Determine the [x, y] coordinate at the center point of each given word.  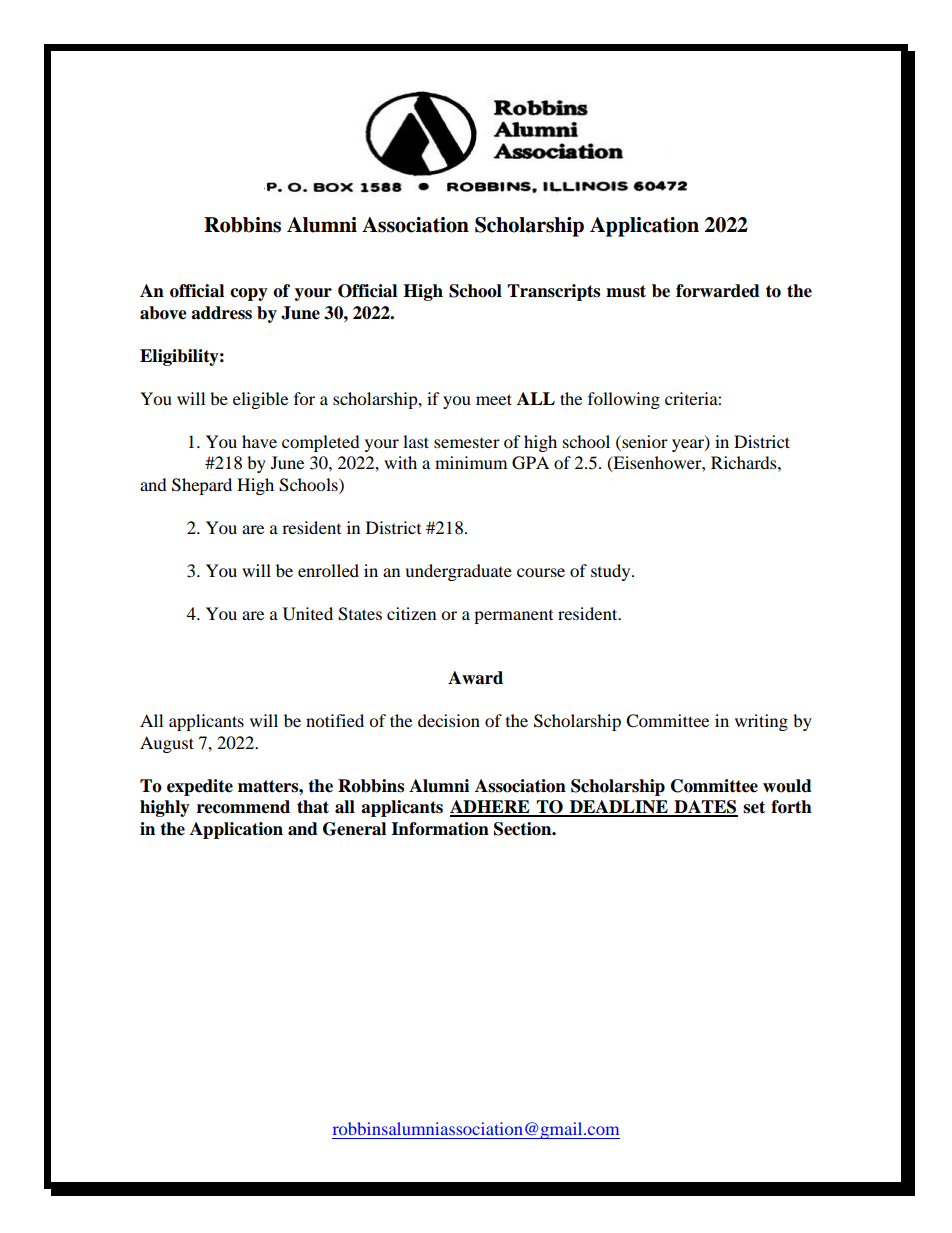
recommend [243, 807]
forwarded [718, 291]
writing [761, 722]
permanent [513, 617]
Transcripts [553, 292]
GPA [530, 463]
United [308, 614]
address [221, 313]
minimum [471, 462]
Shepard [202, 486]
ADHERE [491, 808]
